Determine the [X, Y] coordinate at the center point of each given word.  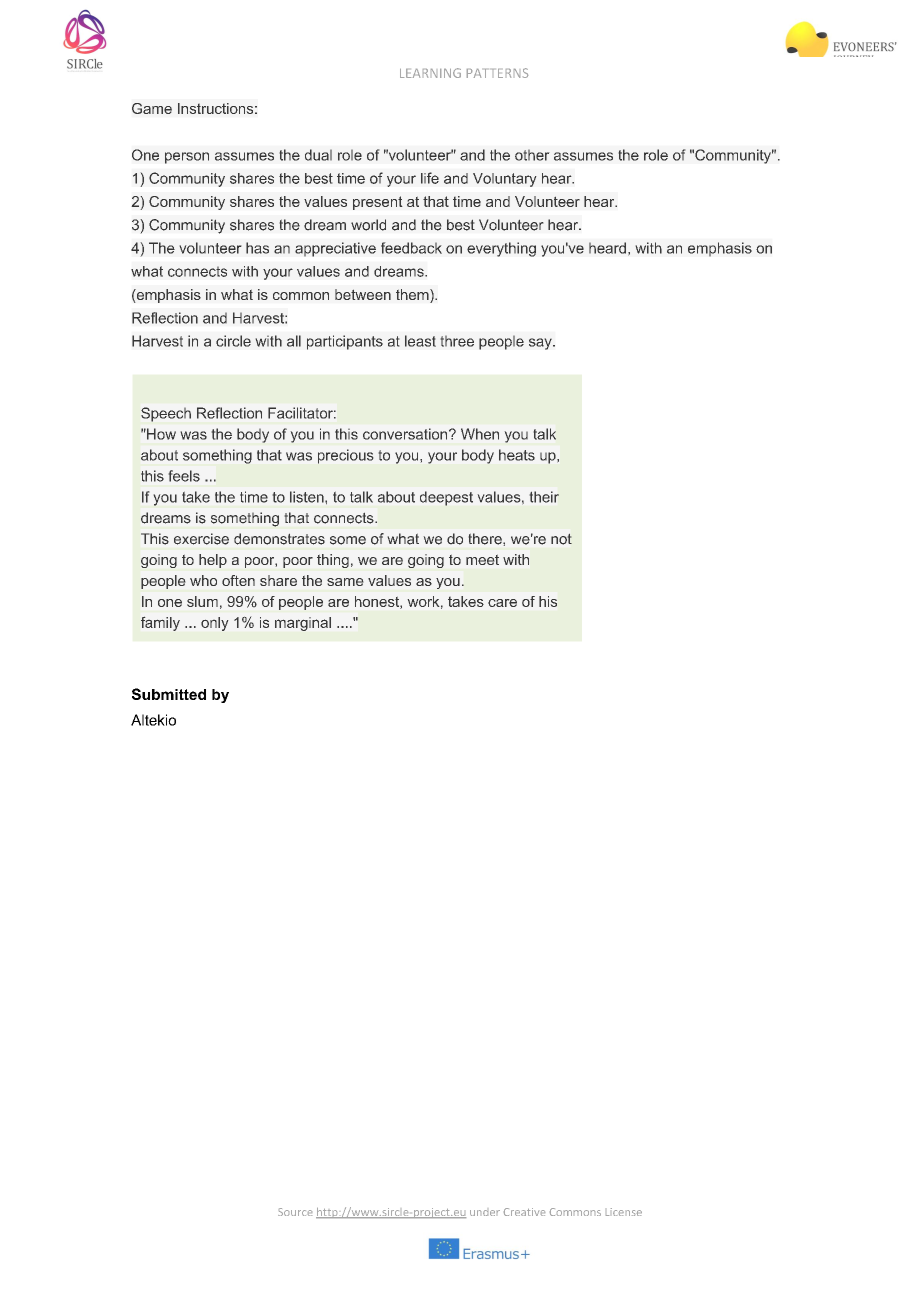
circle [233, 341]
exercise [201, 539]
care [502, 603]
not [561, 539]
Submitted [169, 694]
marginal [303, 624]
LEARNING [430, 73]
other [532, 155]
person [187, 158]
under [485, 1213]
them [413, 296]
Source [295, 1212]
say [541, 344]
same [345, 582]
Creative [524, 1212]
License [624, 1212]
